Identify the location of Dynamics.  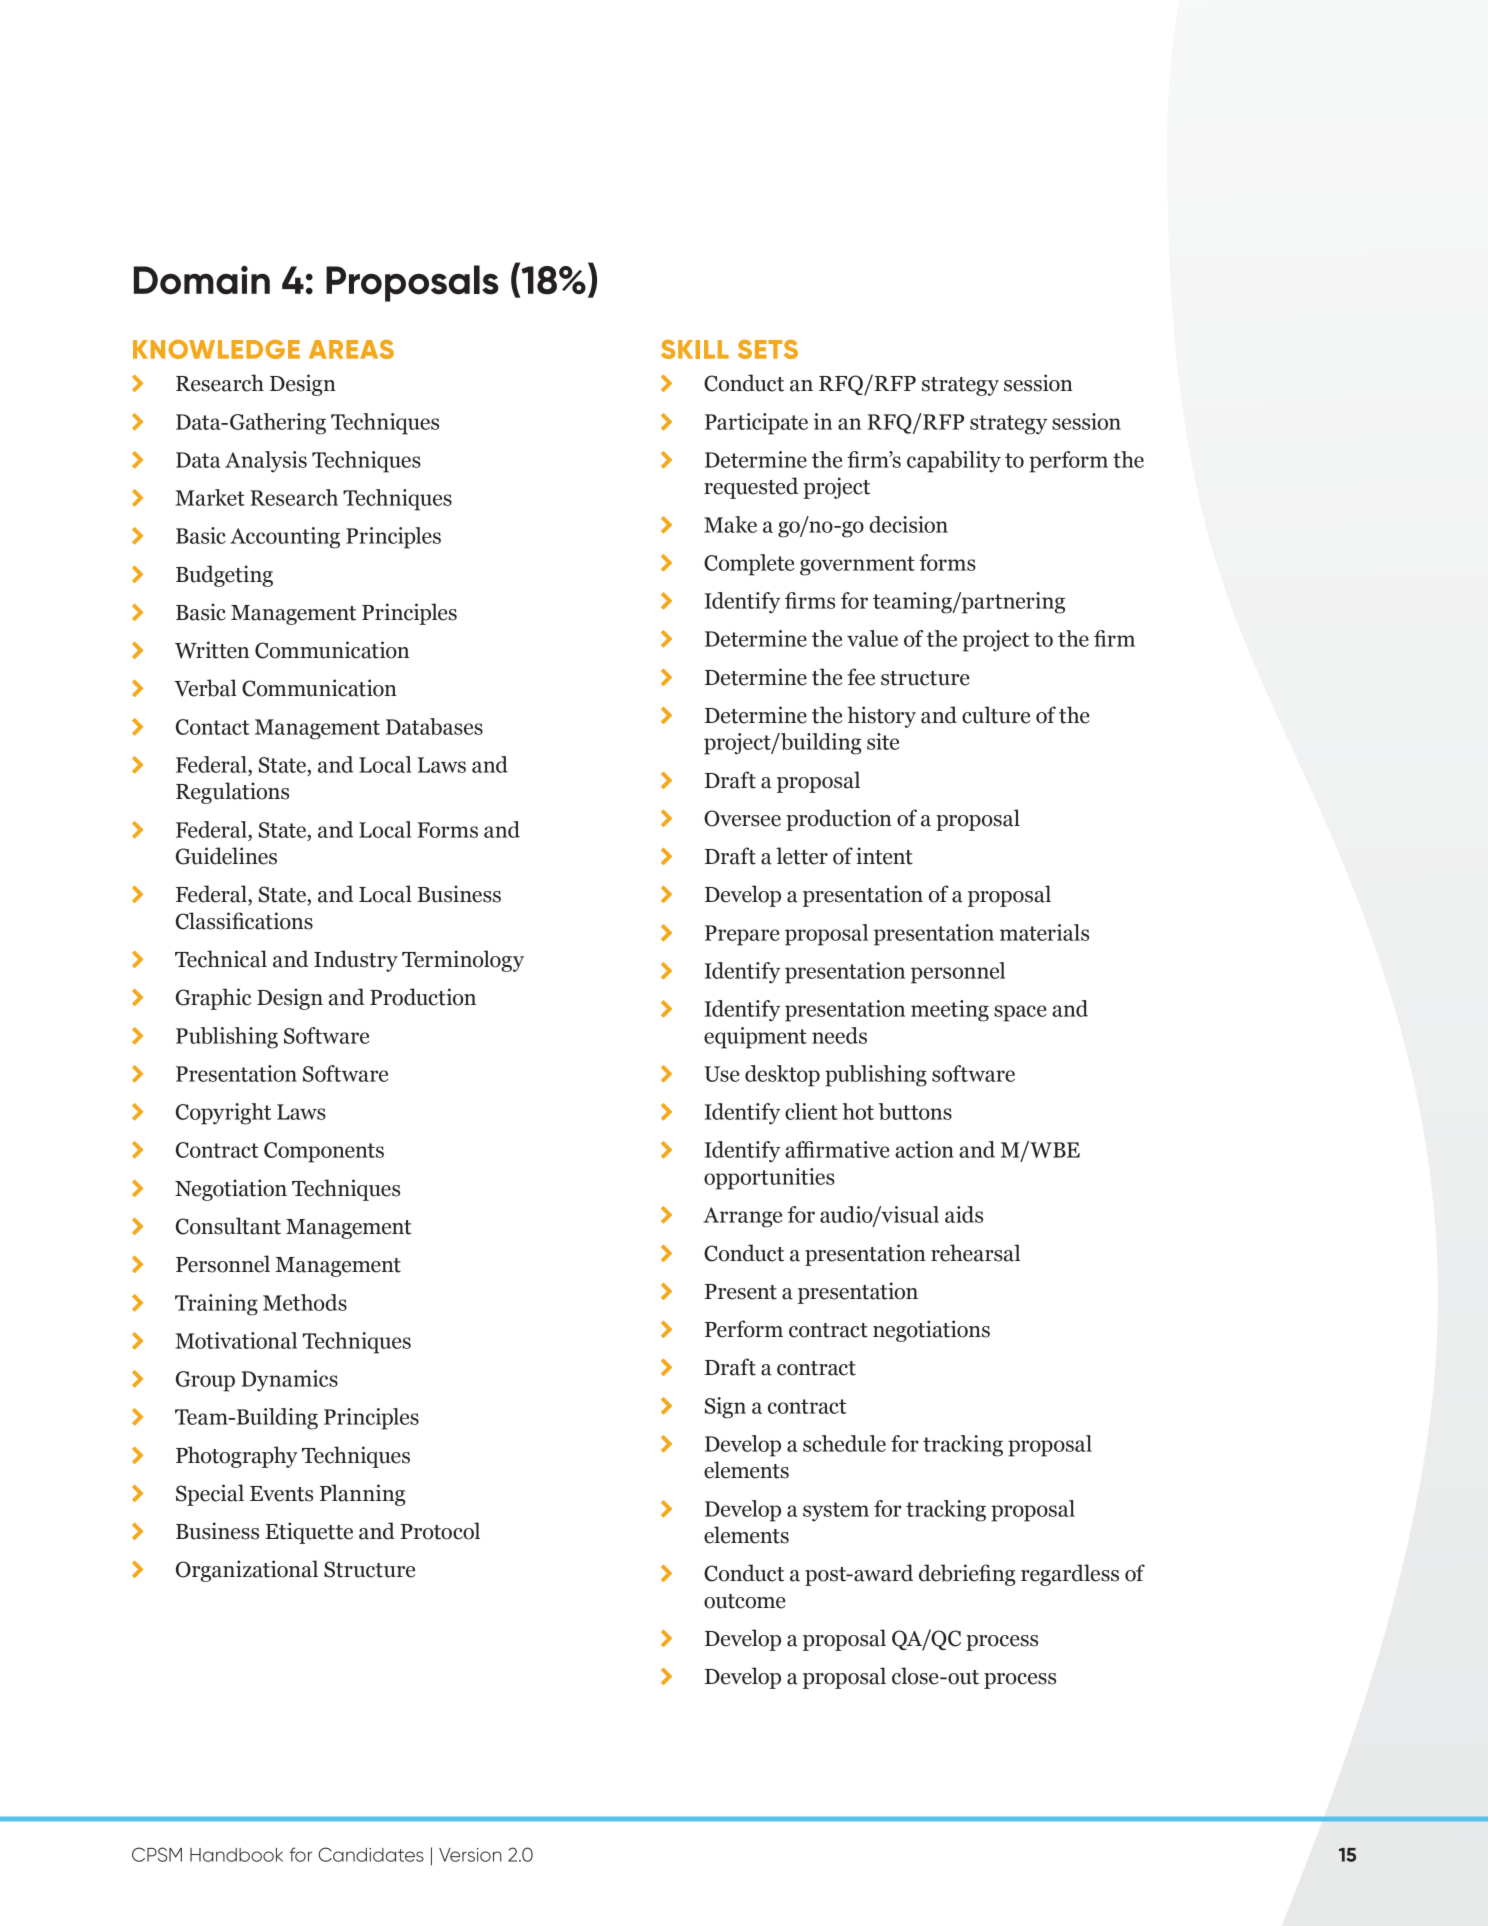
(289, 1381).
